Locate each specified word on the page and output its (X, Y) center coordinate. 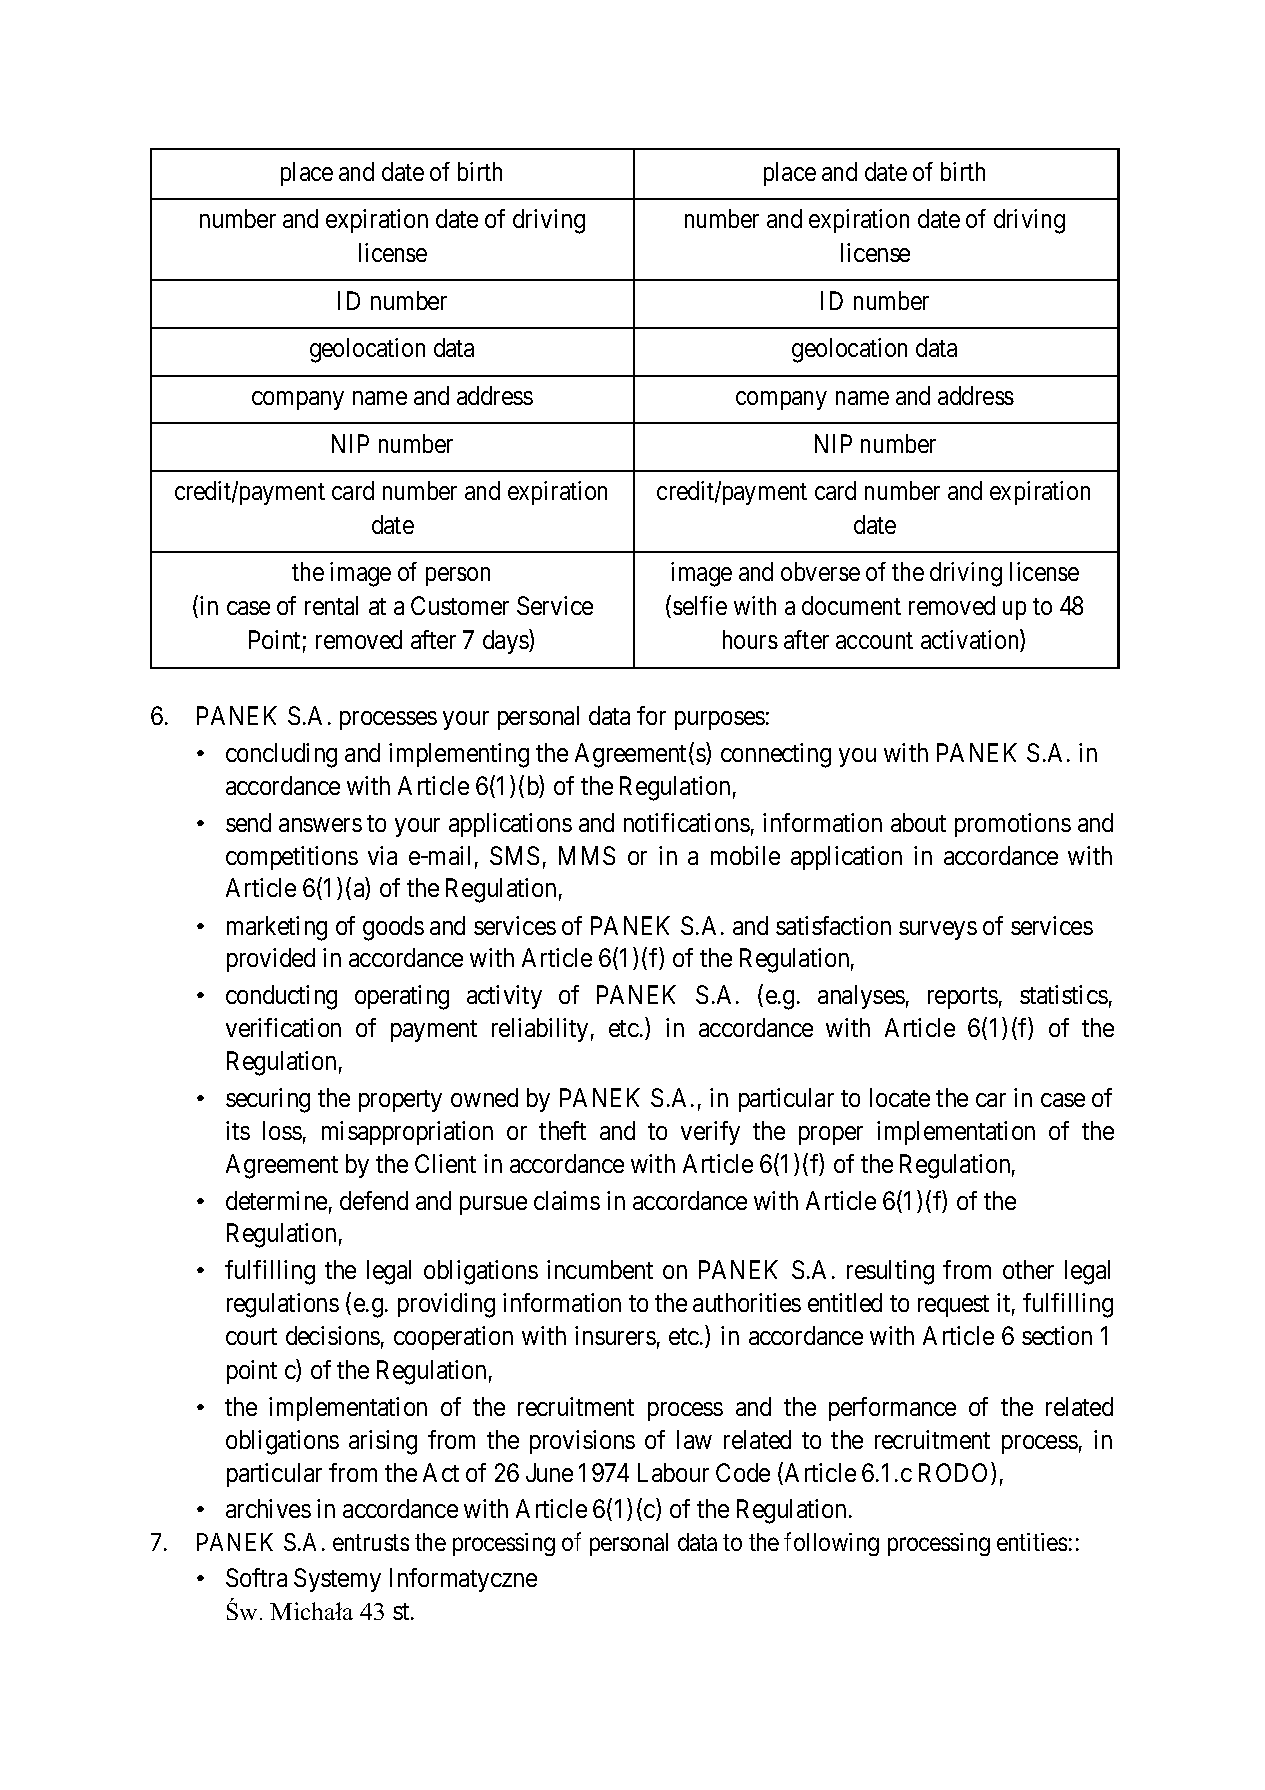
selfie (700, 605)
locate (900, 1097)
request (953, 1306)
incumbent (600, 1269)
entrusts (371, 1543)
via (382, 855)
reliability (540, 1030)
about (918, 822)
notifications (687, 822)
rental (331, 605)
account (874, 640)
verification (283, 1027)
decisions (333, 1335)
